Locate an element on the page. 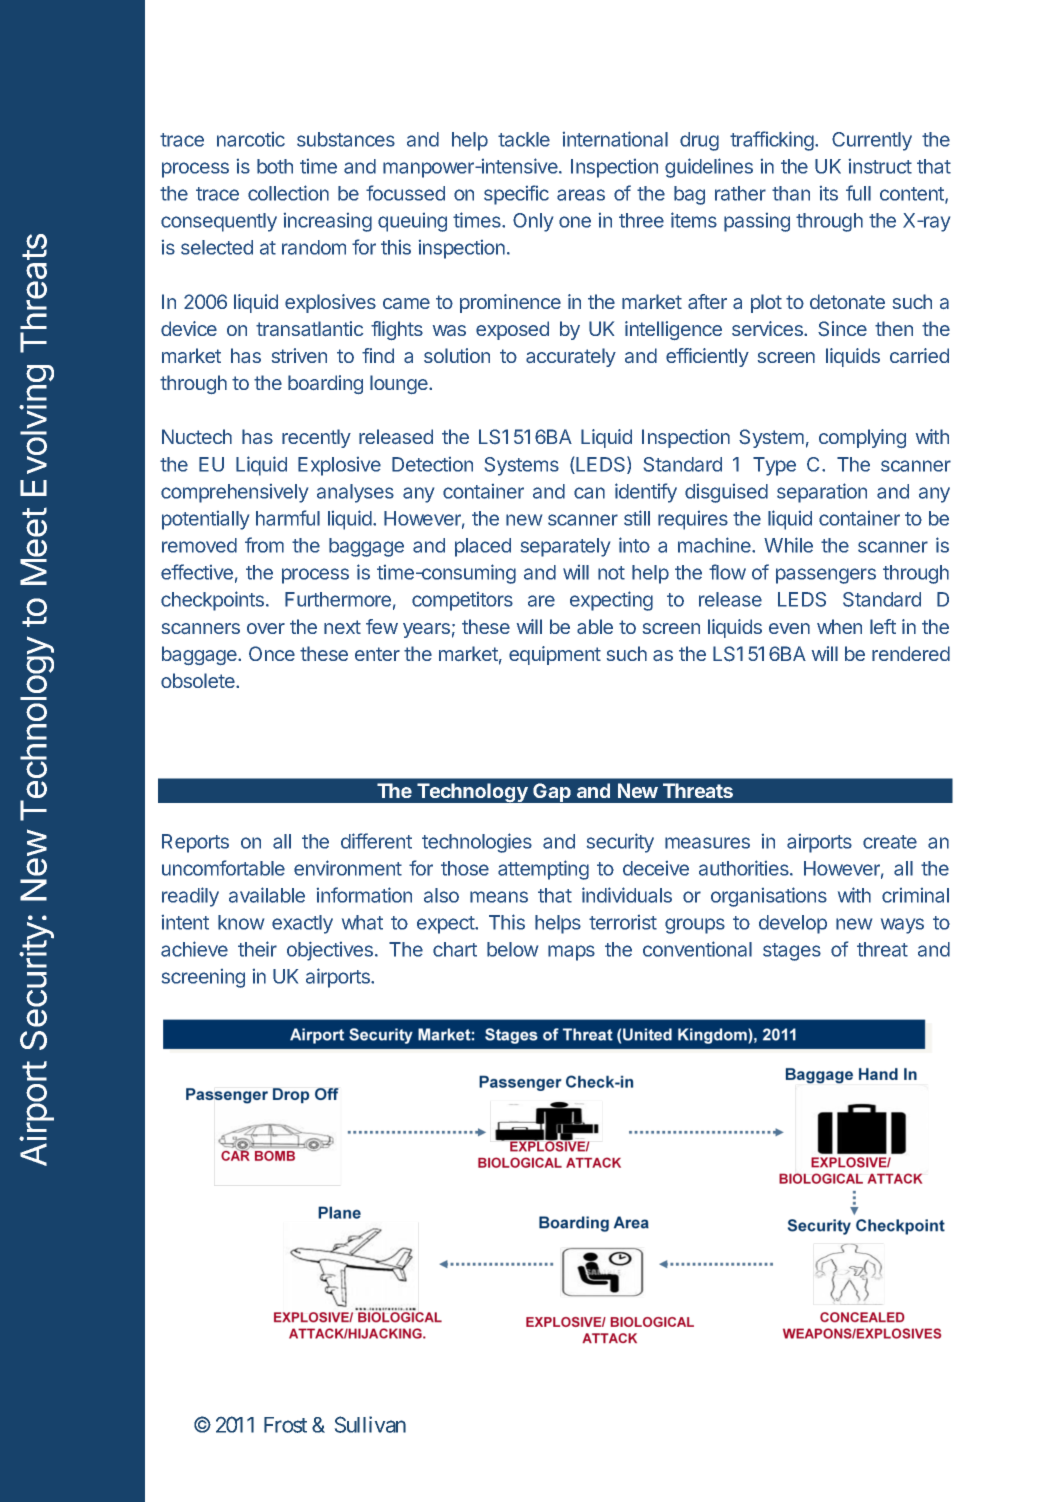  Frost is located at coordinates (285, 1425).
